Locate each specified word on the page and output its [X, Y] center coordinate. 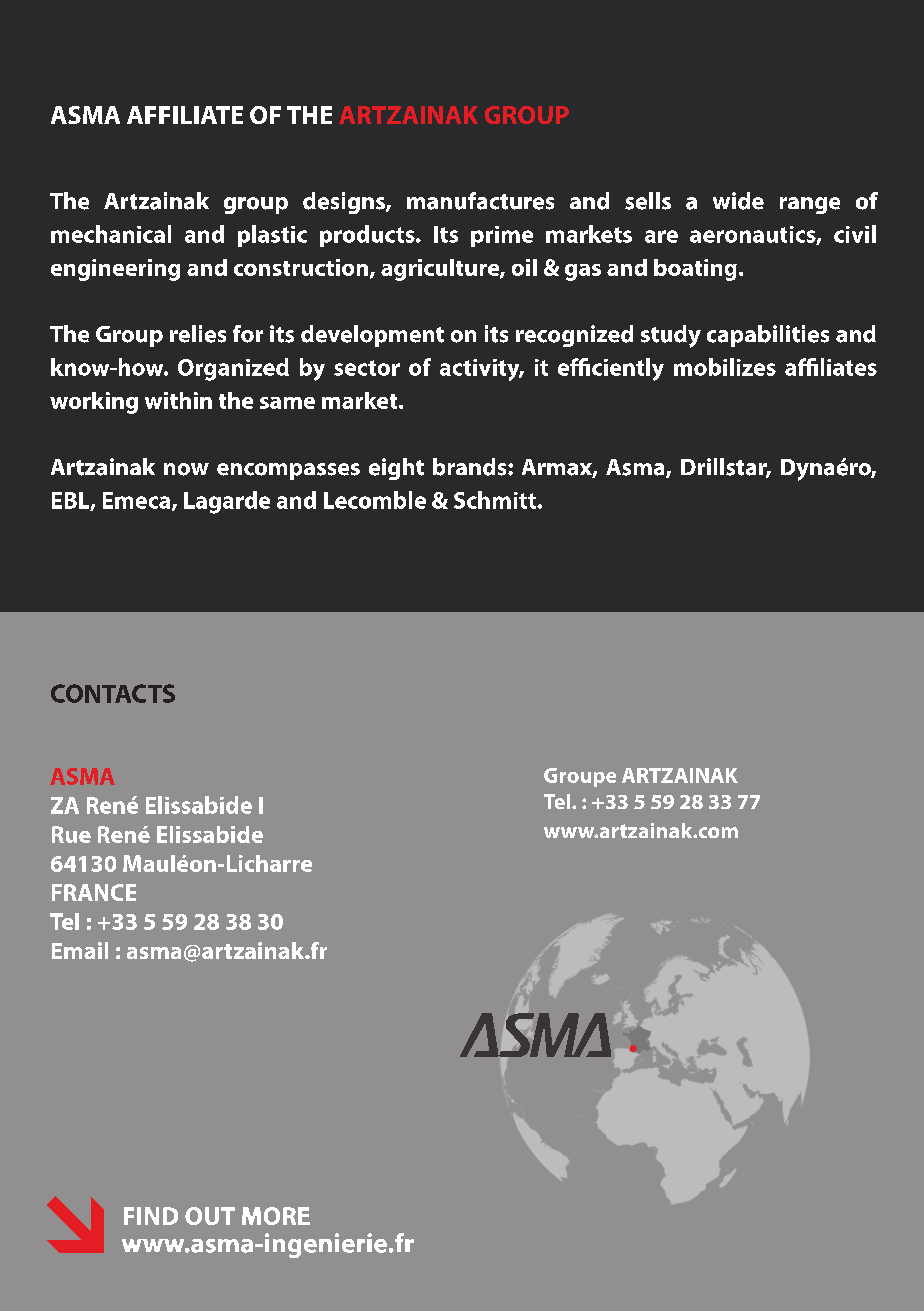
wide [738, 201]
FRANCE [94, 892]
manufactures [480, 201]
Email [80, 950]
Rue [71, 834]
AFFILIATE [185, 115]
